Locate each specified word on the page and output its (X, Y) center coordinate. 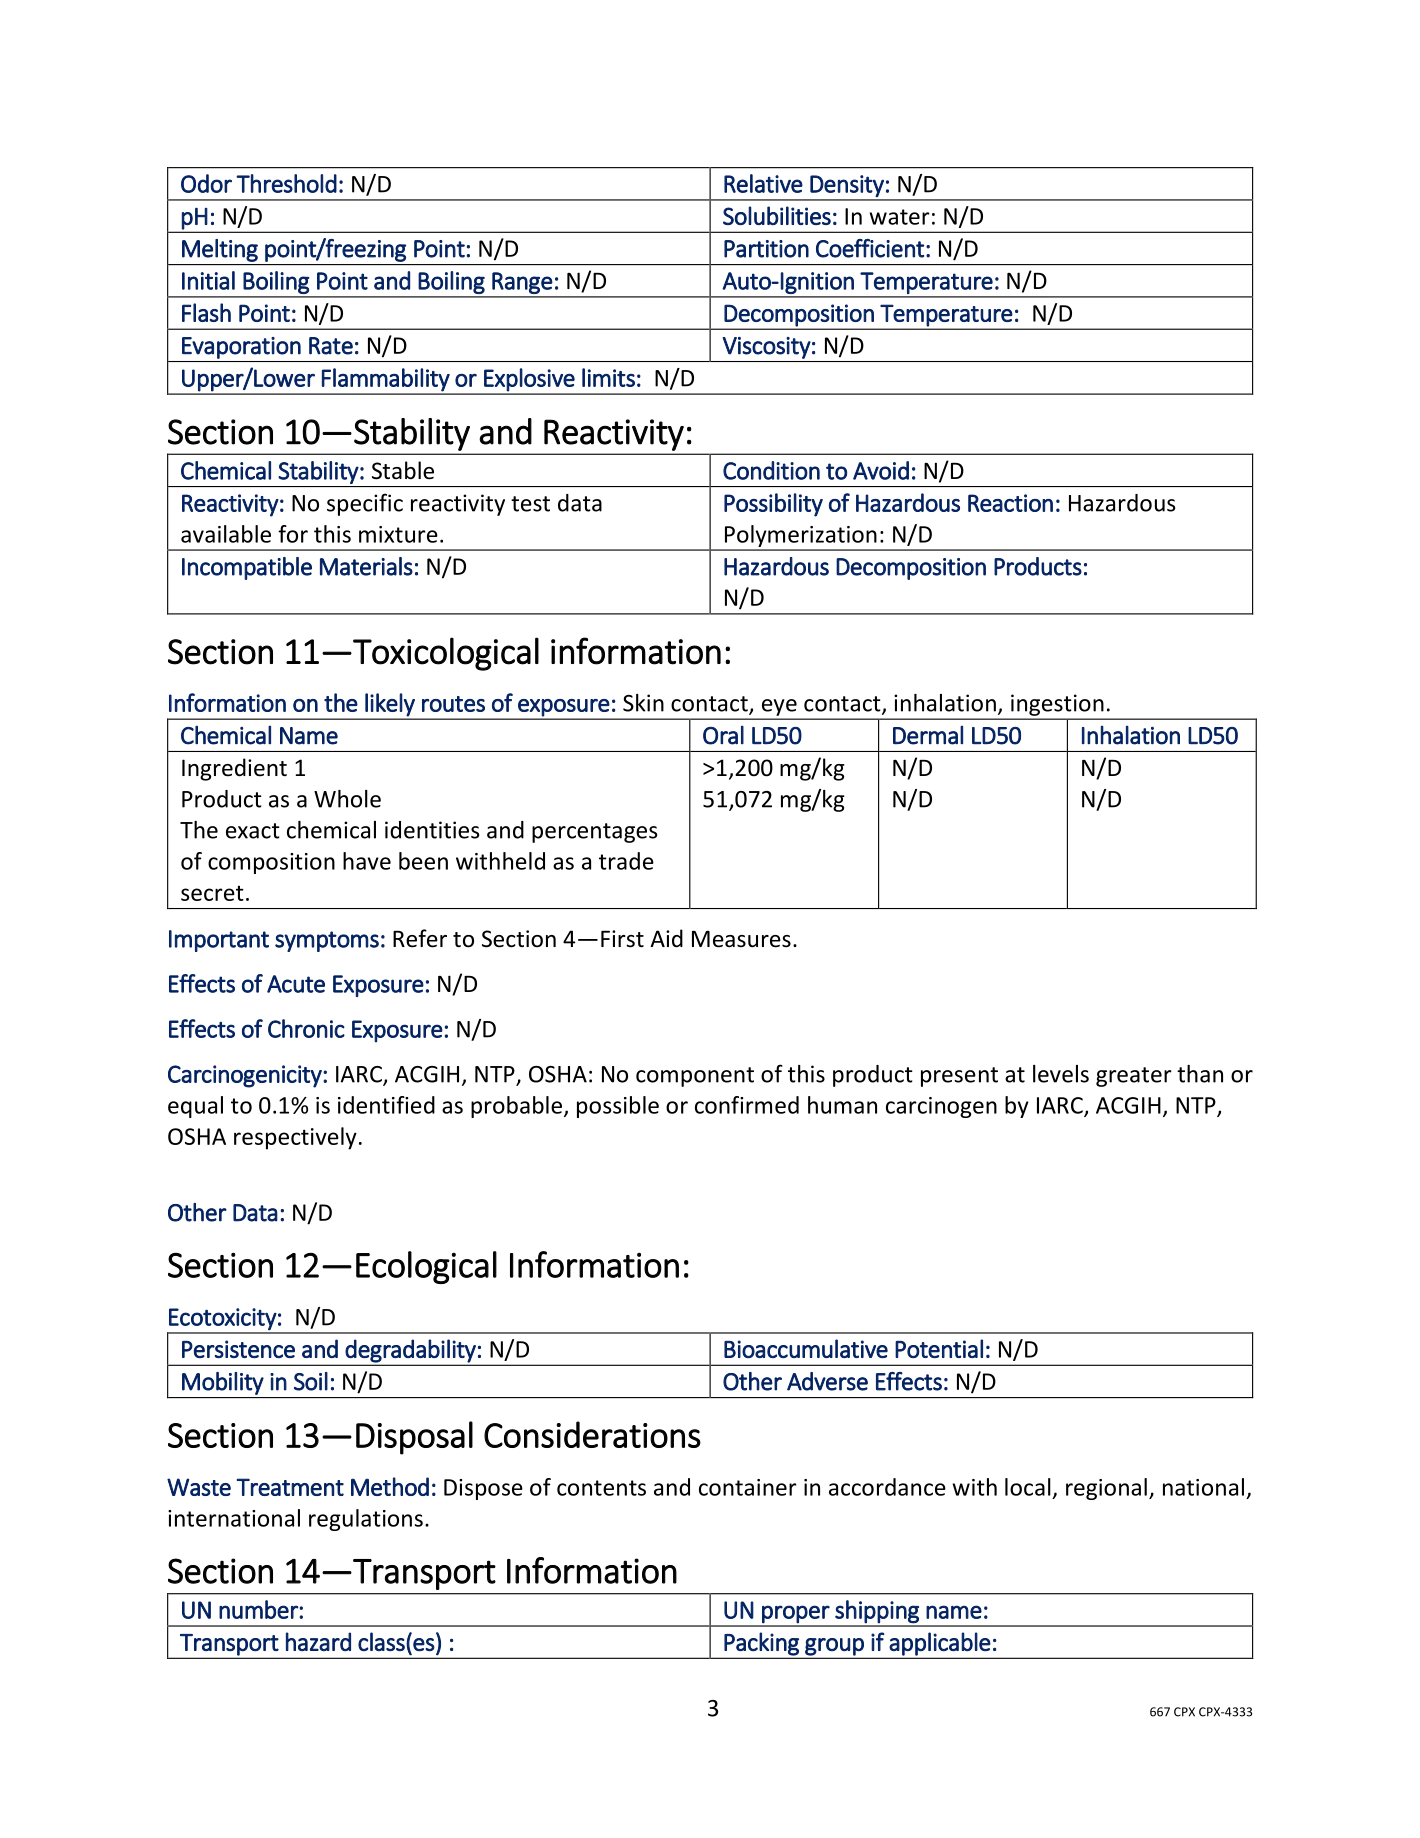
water (899, 217)
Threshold (286, 183)
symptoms (327, 941)
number (259, 1609)
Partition (766, 249)
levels (1061, 1074)
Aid (666, 938)
